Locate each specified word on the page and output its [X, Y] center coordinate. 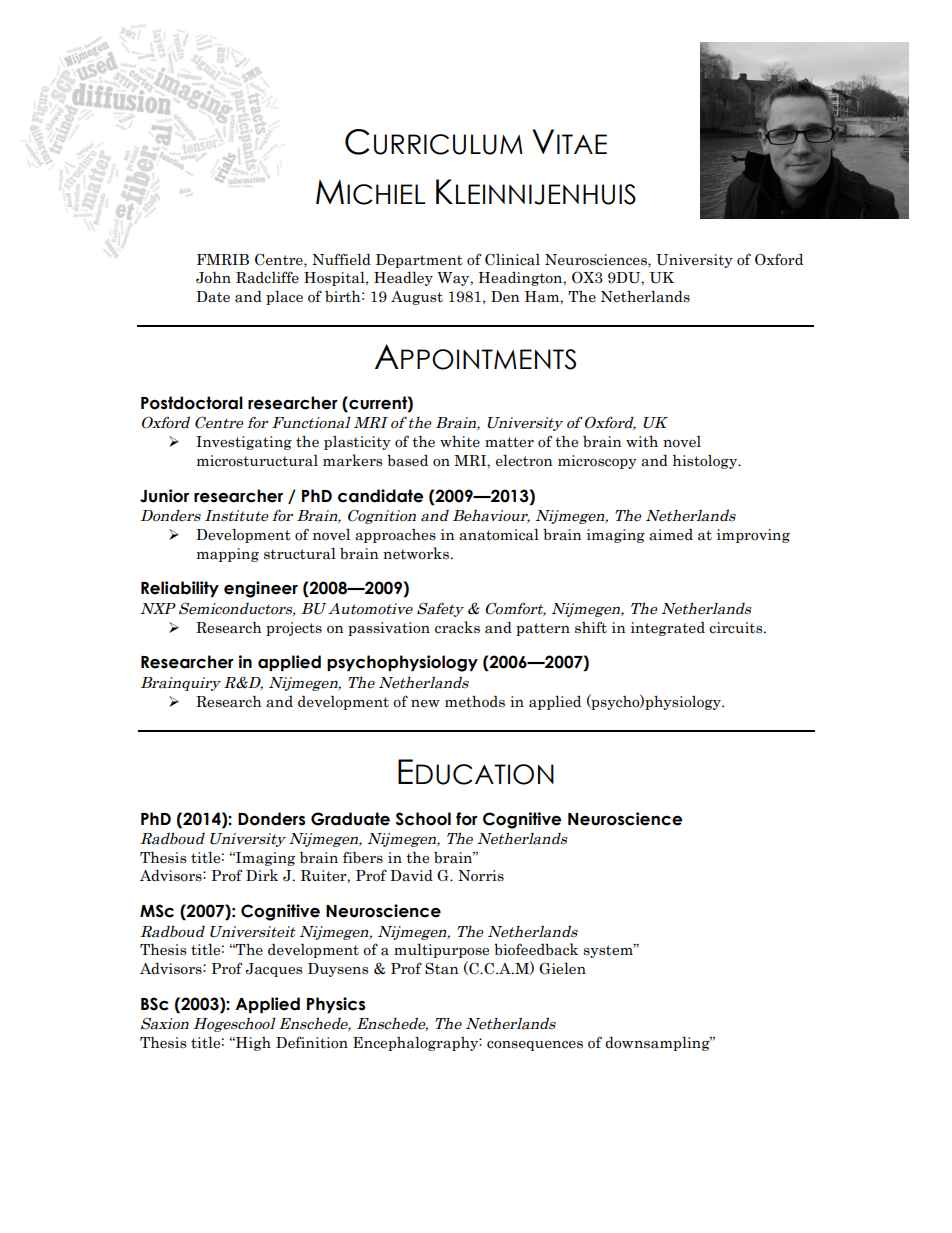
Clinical [512, 259]
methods [475, 701]
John [213, 277]
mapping [228, 555]
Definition [312, 1042]
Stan [442, 968]
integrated [668, 629]
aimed [671, 535]
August [417, 298]
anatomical [499, 534]
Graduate [350, 819]
